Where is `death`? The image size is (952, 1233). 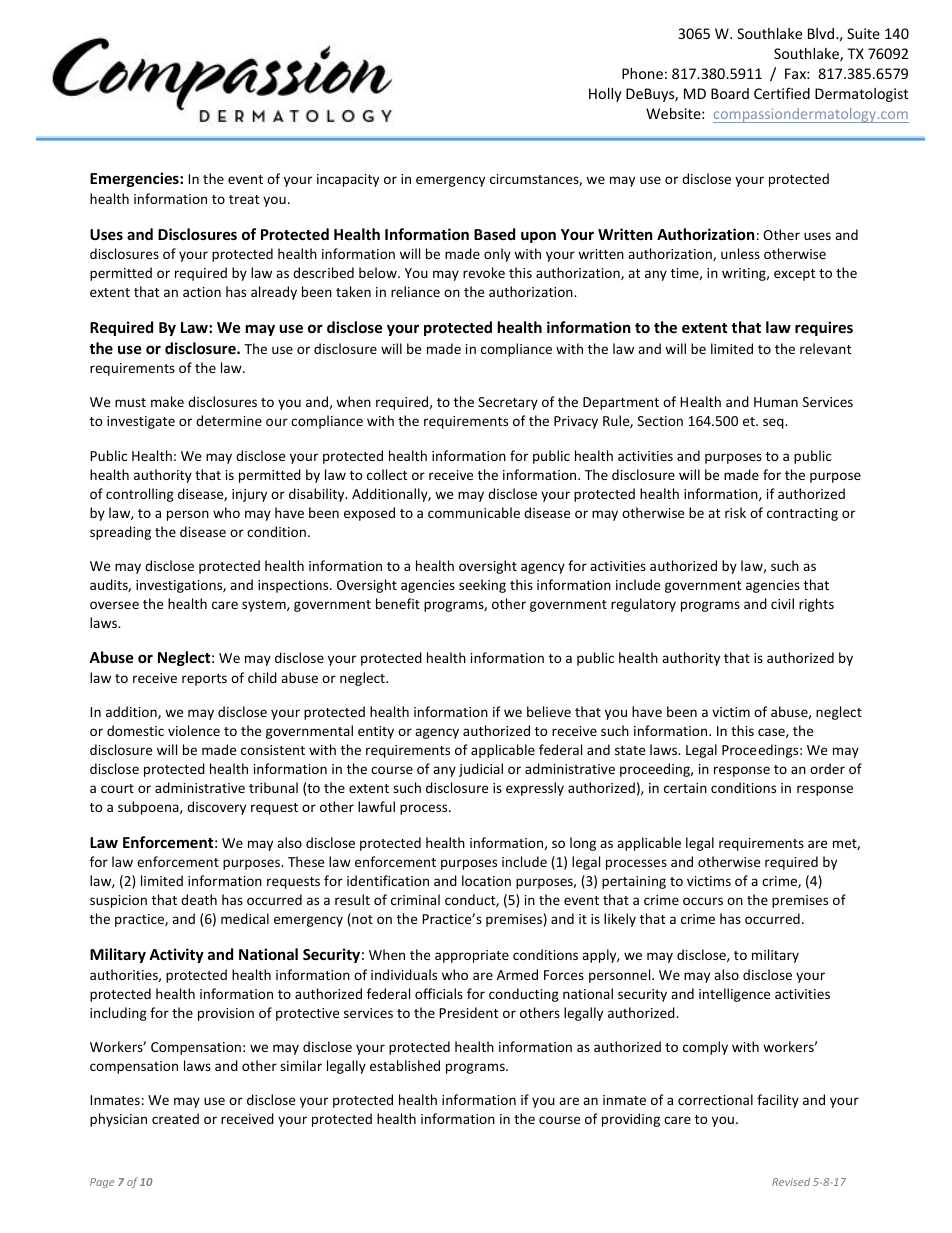
death is located at coordinates (199, 899).
